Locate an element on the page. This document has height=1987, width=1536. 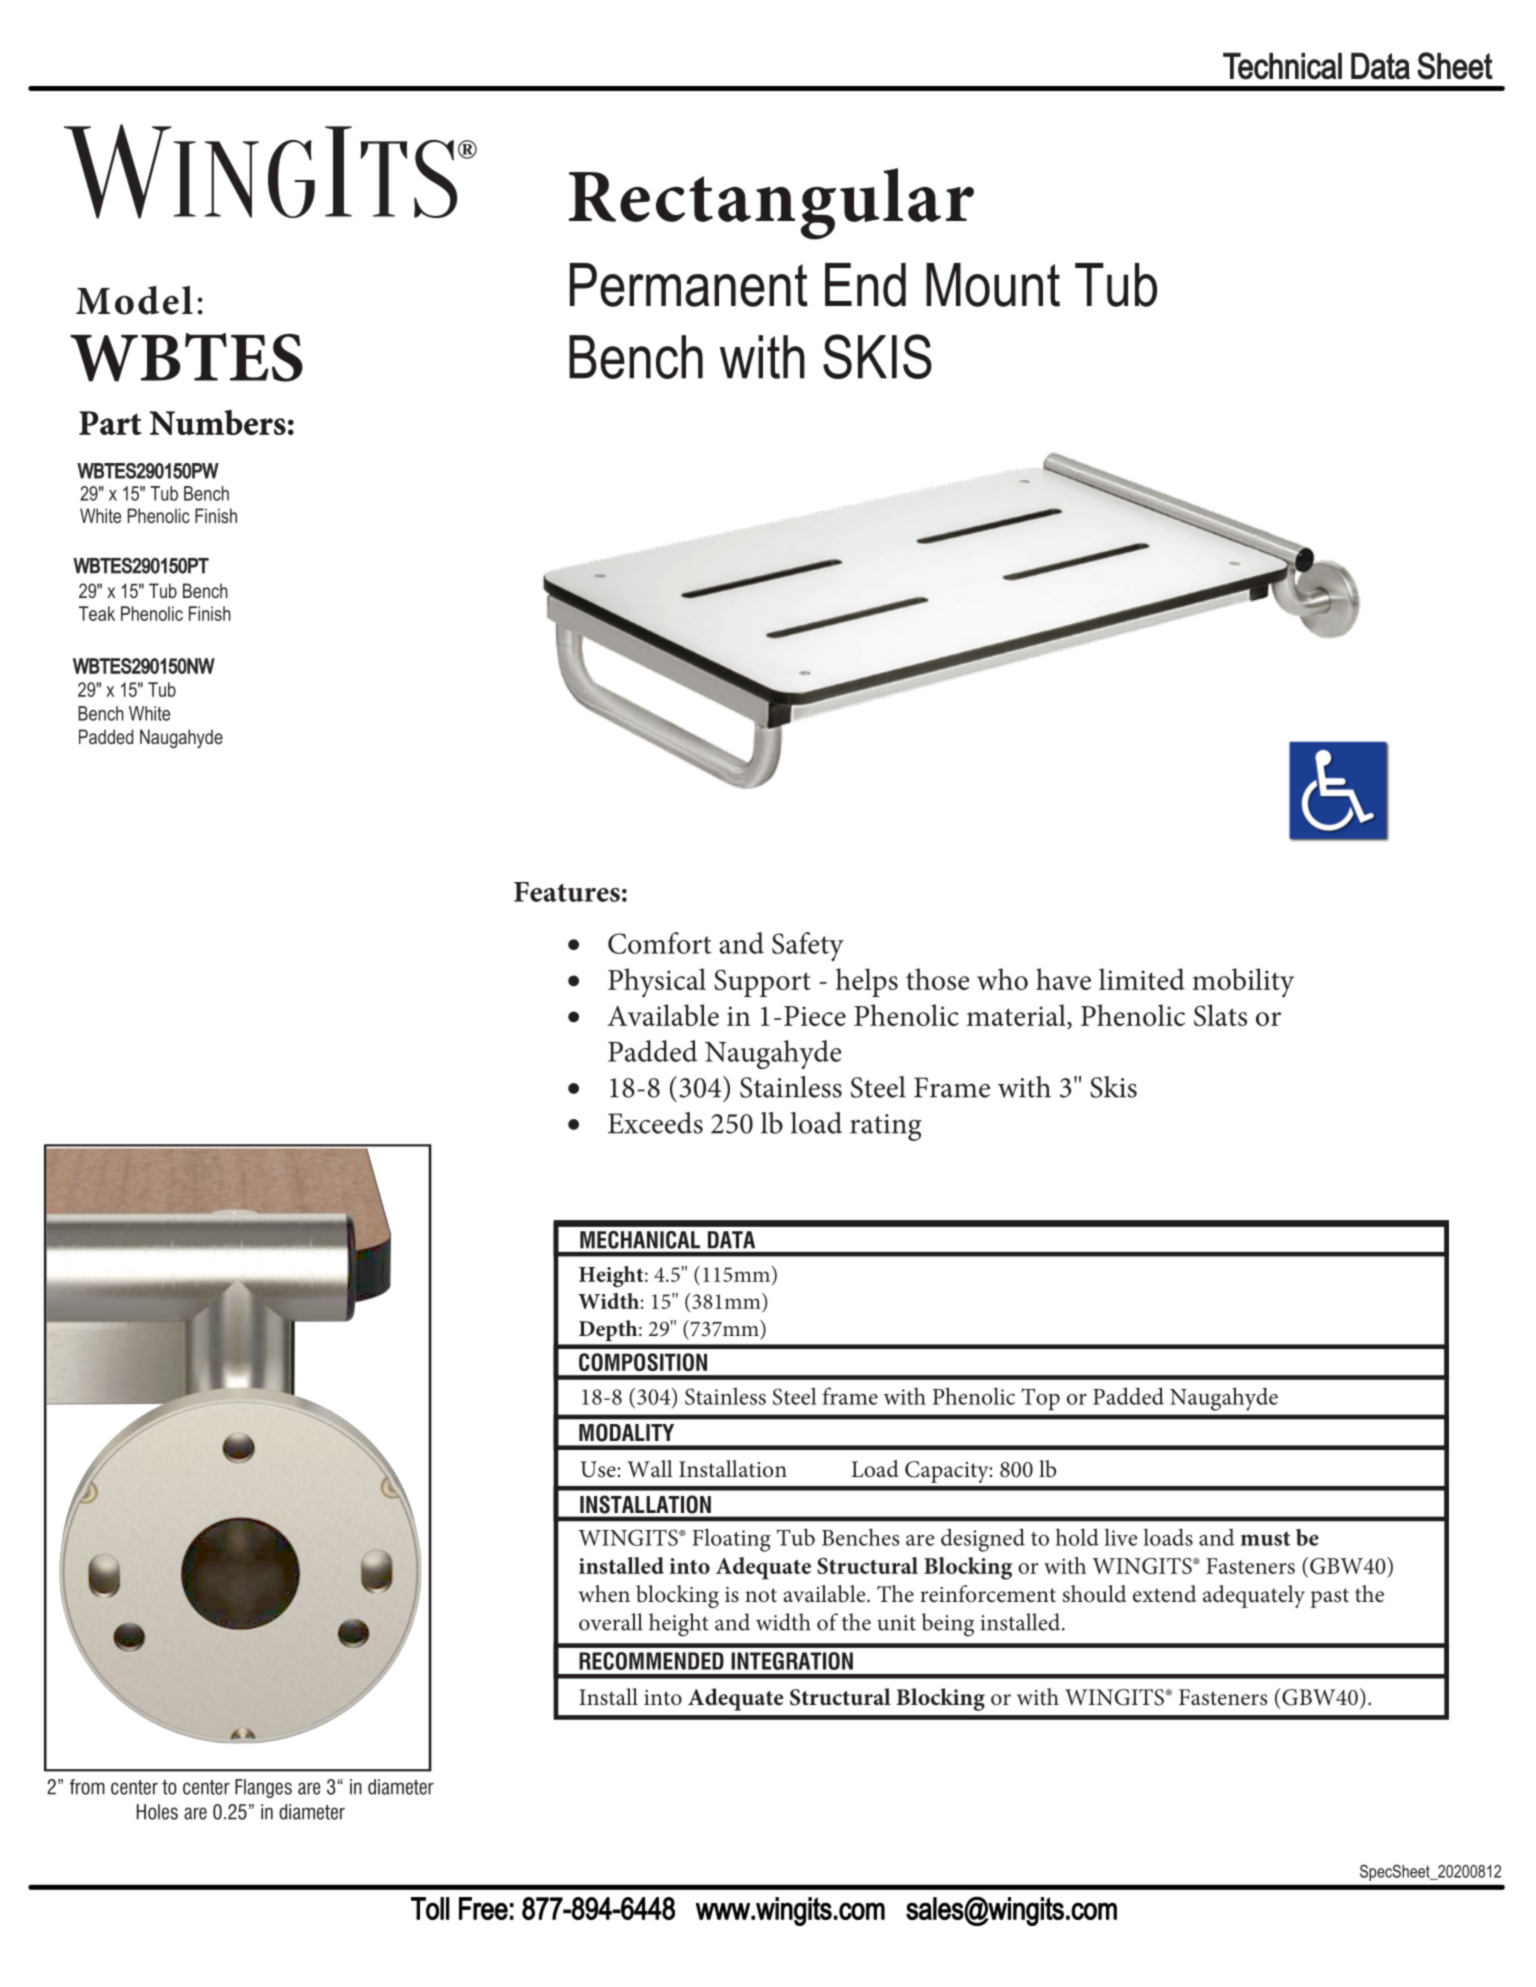
Rectangular is located at coordinates (771, 204).
